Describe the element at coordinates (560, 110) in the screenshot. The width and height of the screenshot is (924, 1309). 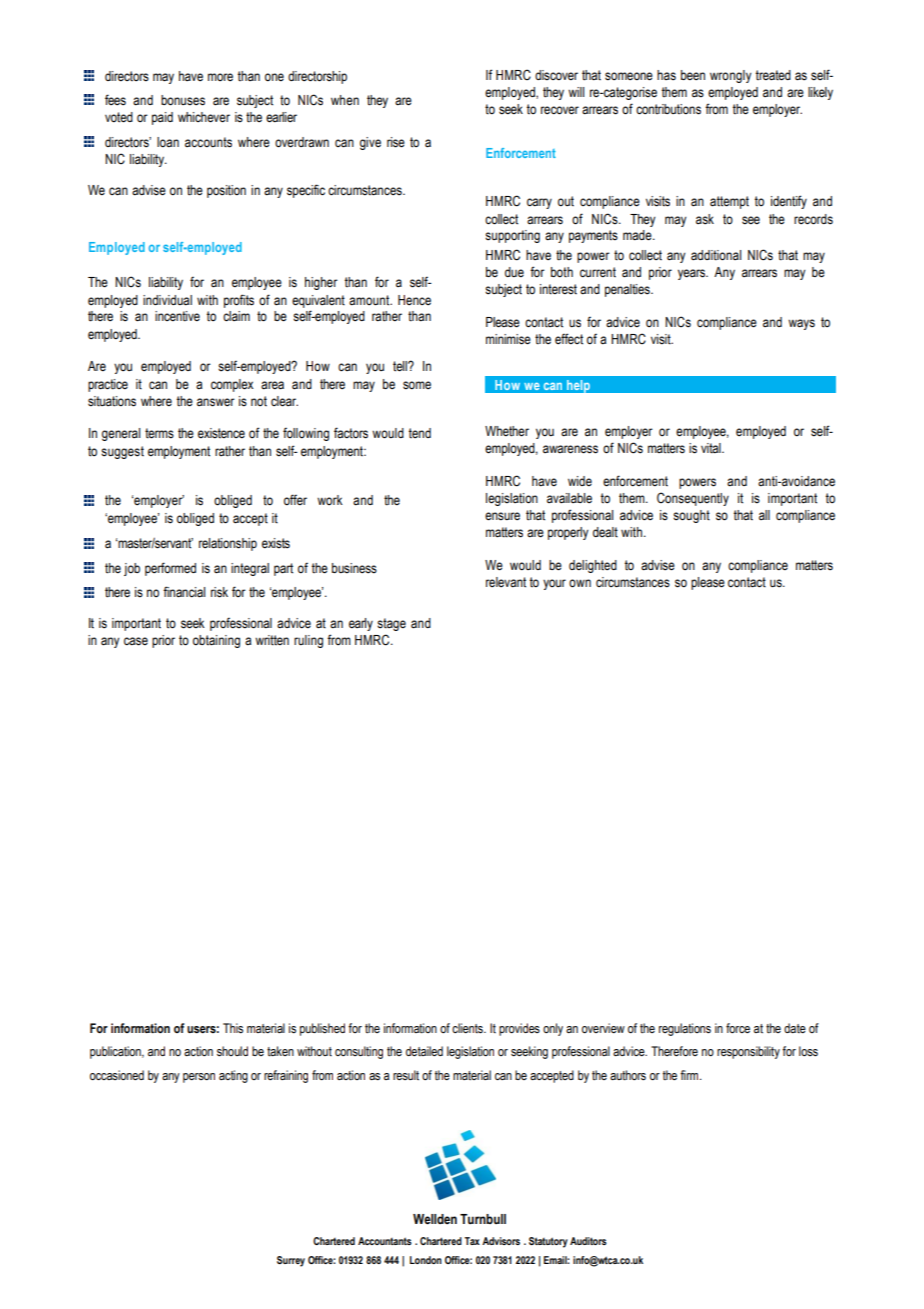
I see `recover` at that location.
